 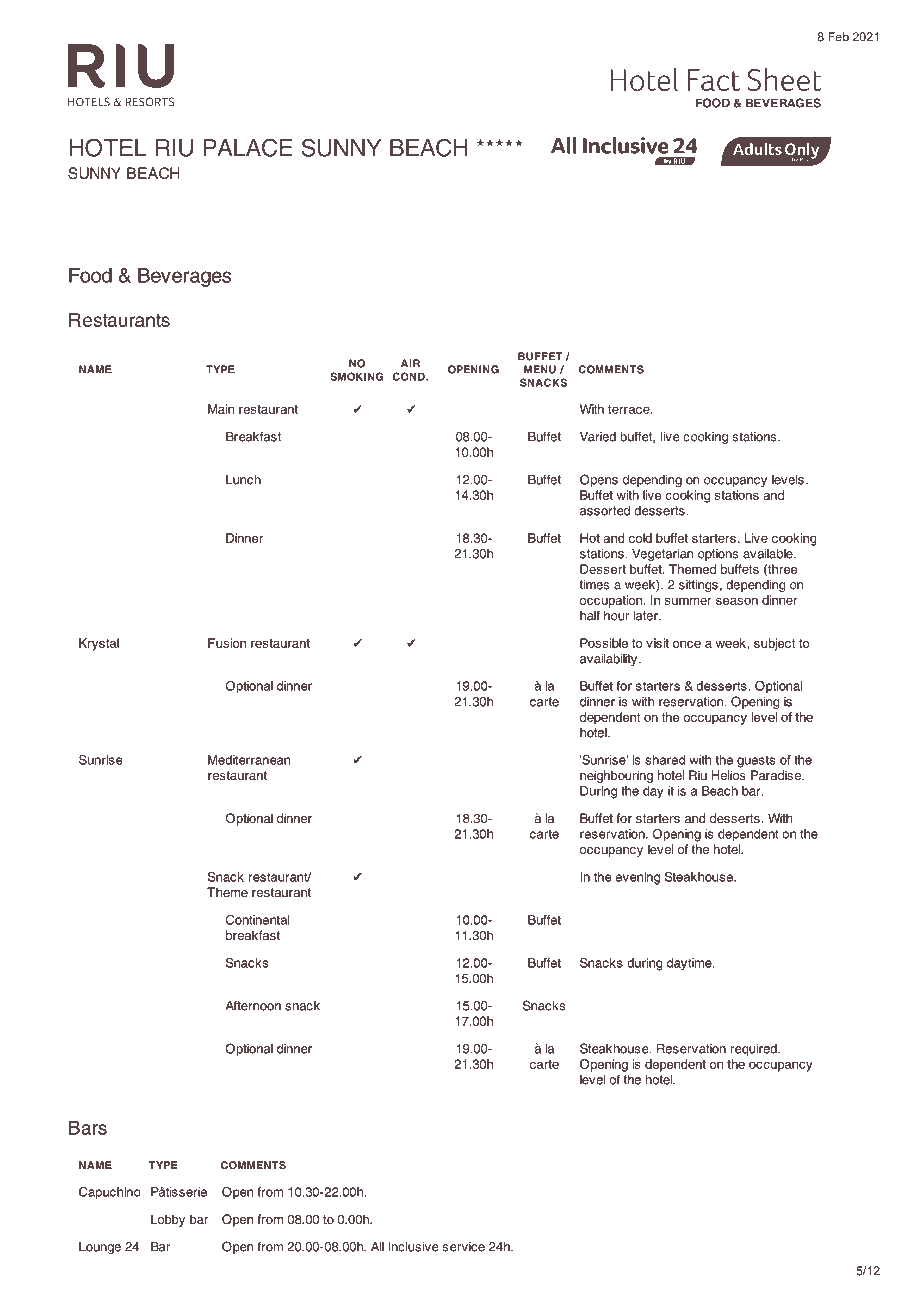 What do you see at coordinates (838, 37) in the screenshot?
I see `Feb` at bounding box center [838, 37].
